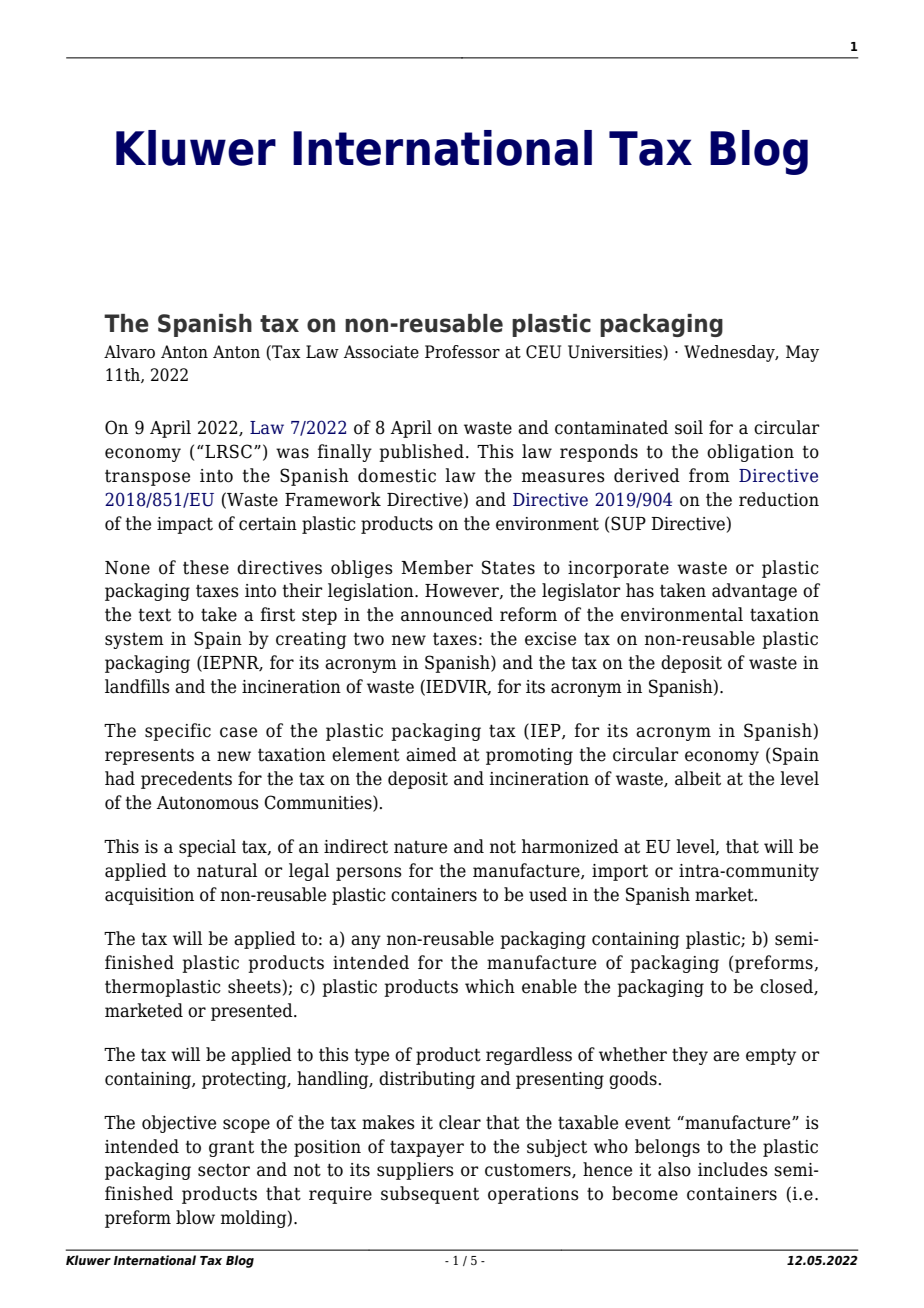 This screenshot has width=924, height=1308. What do you see at coordinates (490, 986) in the screenshot?
I see `which` at bounding box center [490, 986].
